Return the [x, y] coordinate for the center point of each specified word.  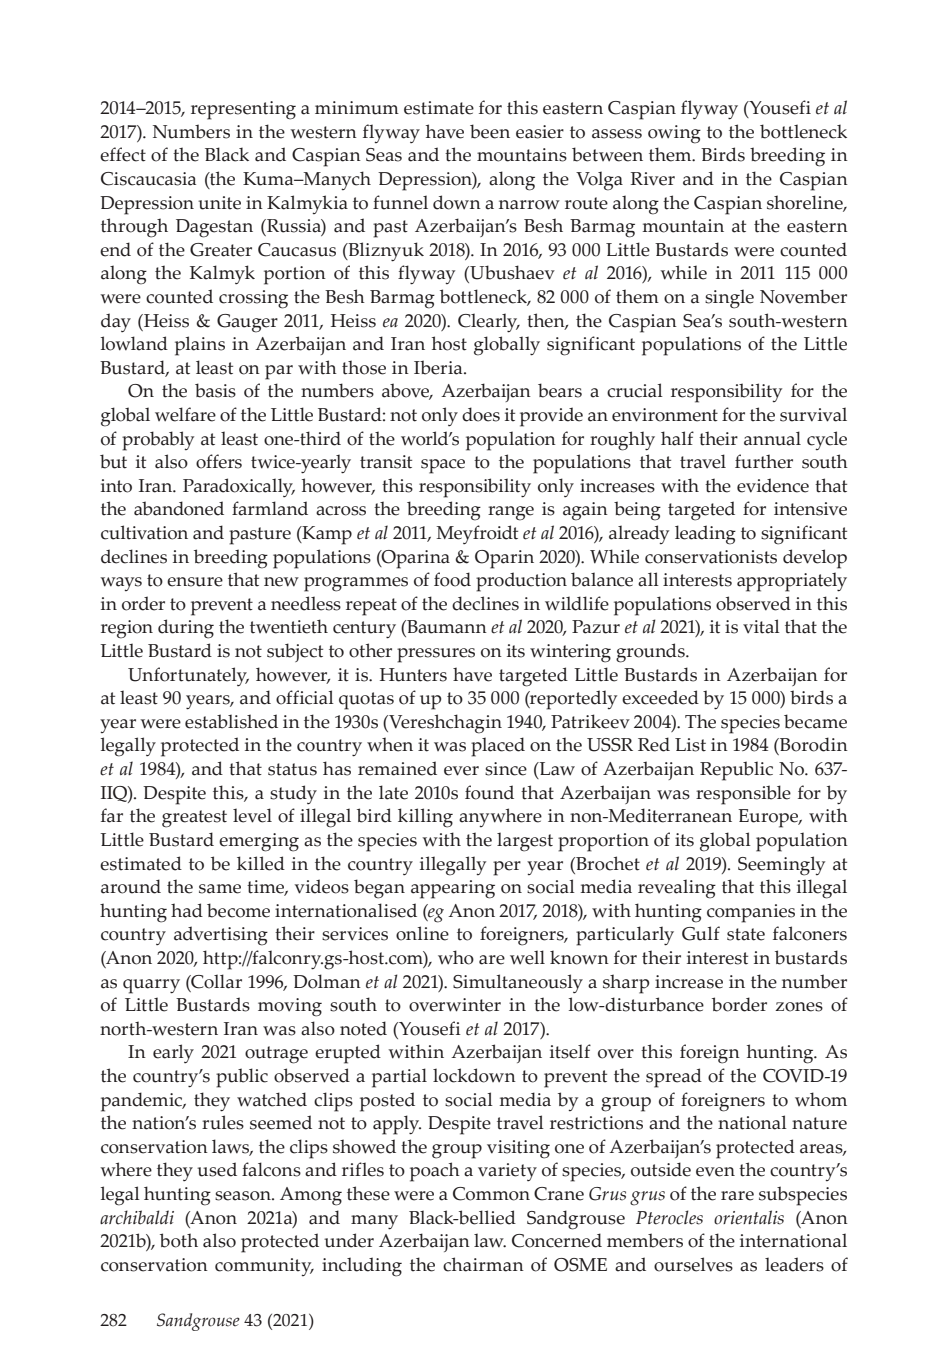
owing [674, 134]
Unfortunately [188, 676]
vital [761, 626]
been [490, 131]
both [179, 1240]
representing [243, 110]
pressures [436, 655]
